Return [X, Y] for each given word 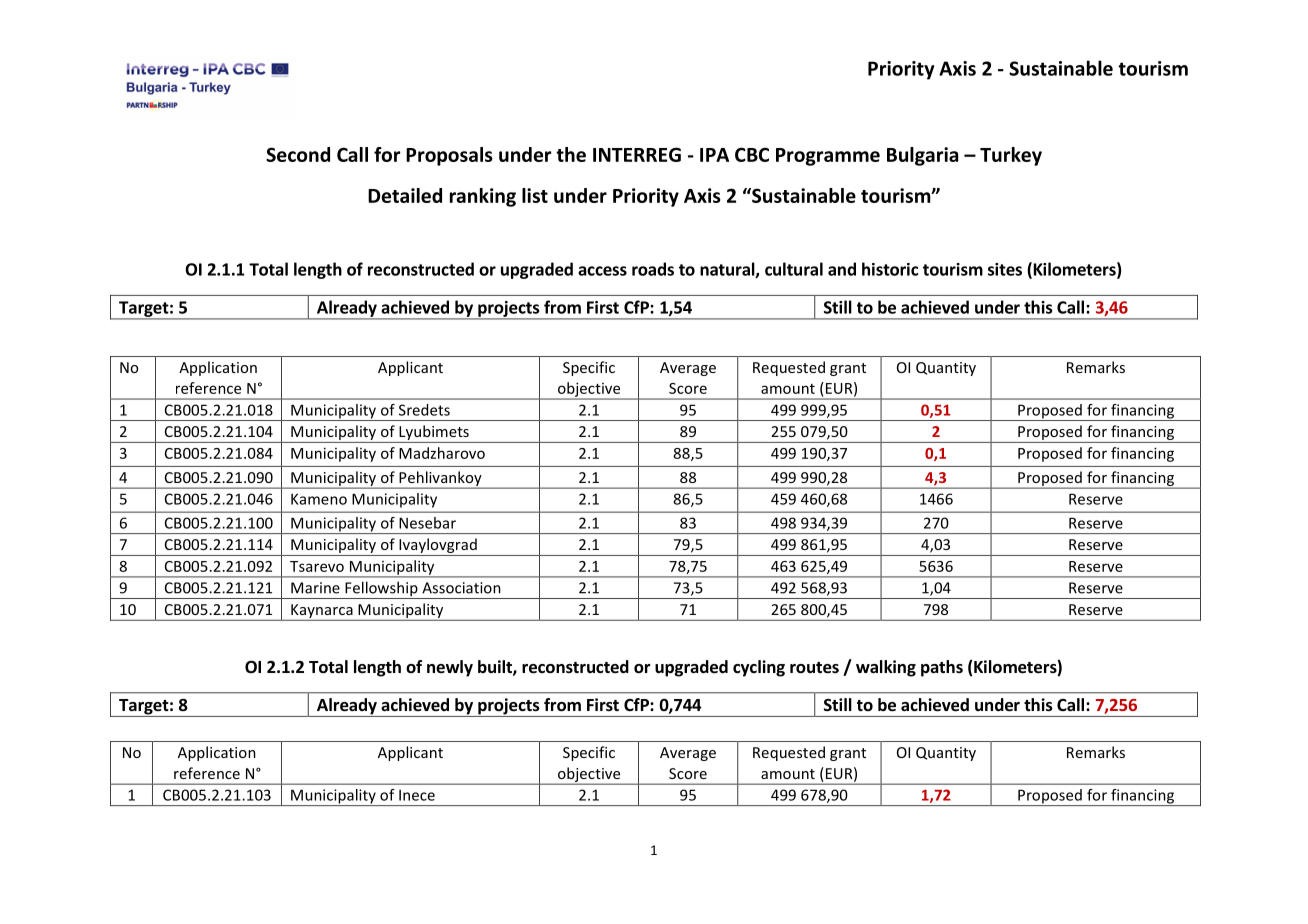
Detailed [405, 195]
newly [450, 668]
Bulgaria [922, 156]
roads [653, 269]
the [571, 154]
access [602, 271]
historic [890, 269]
